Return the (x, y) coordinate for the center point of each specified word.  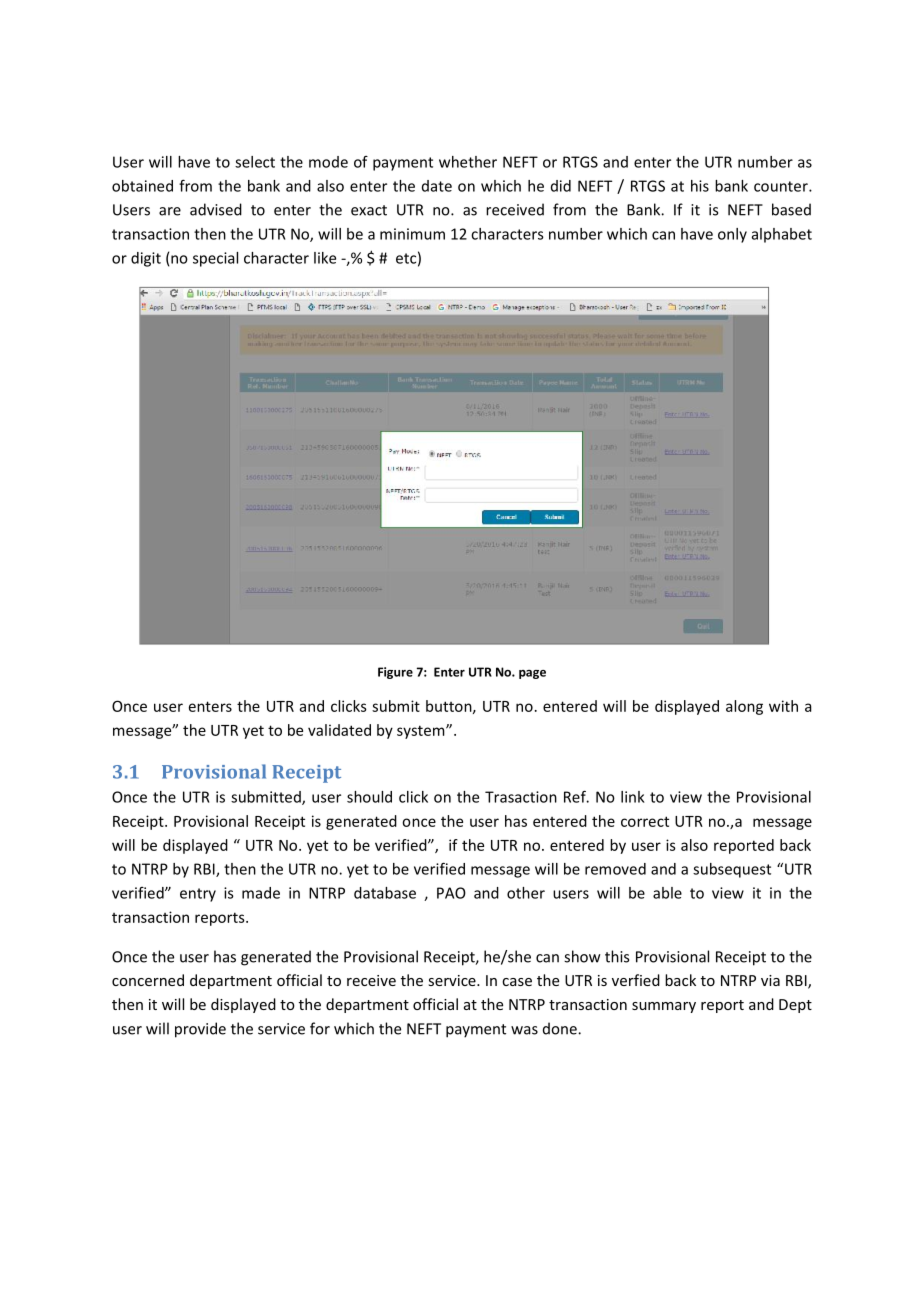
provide (200, 1030)
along (744, 707)
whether (468, 162)
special (215, 259)
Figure (395, 673)
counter (782, 186)
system (422, 732)
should (369, 797)
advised (216, 209)
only (732, 235)
